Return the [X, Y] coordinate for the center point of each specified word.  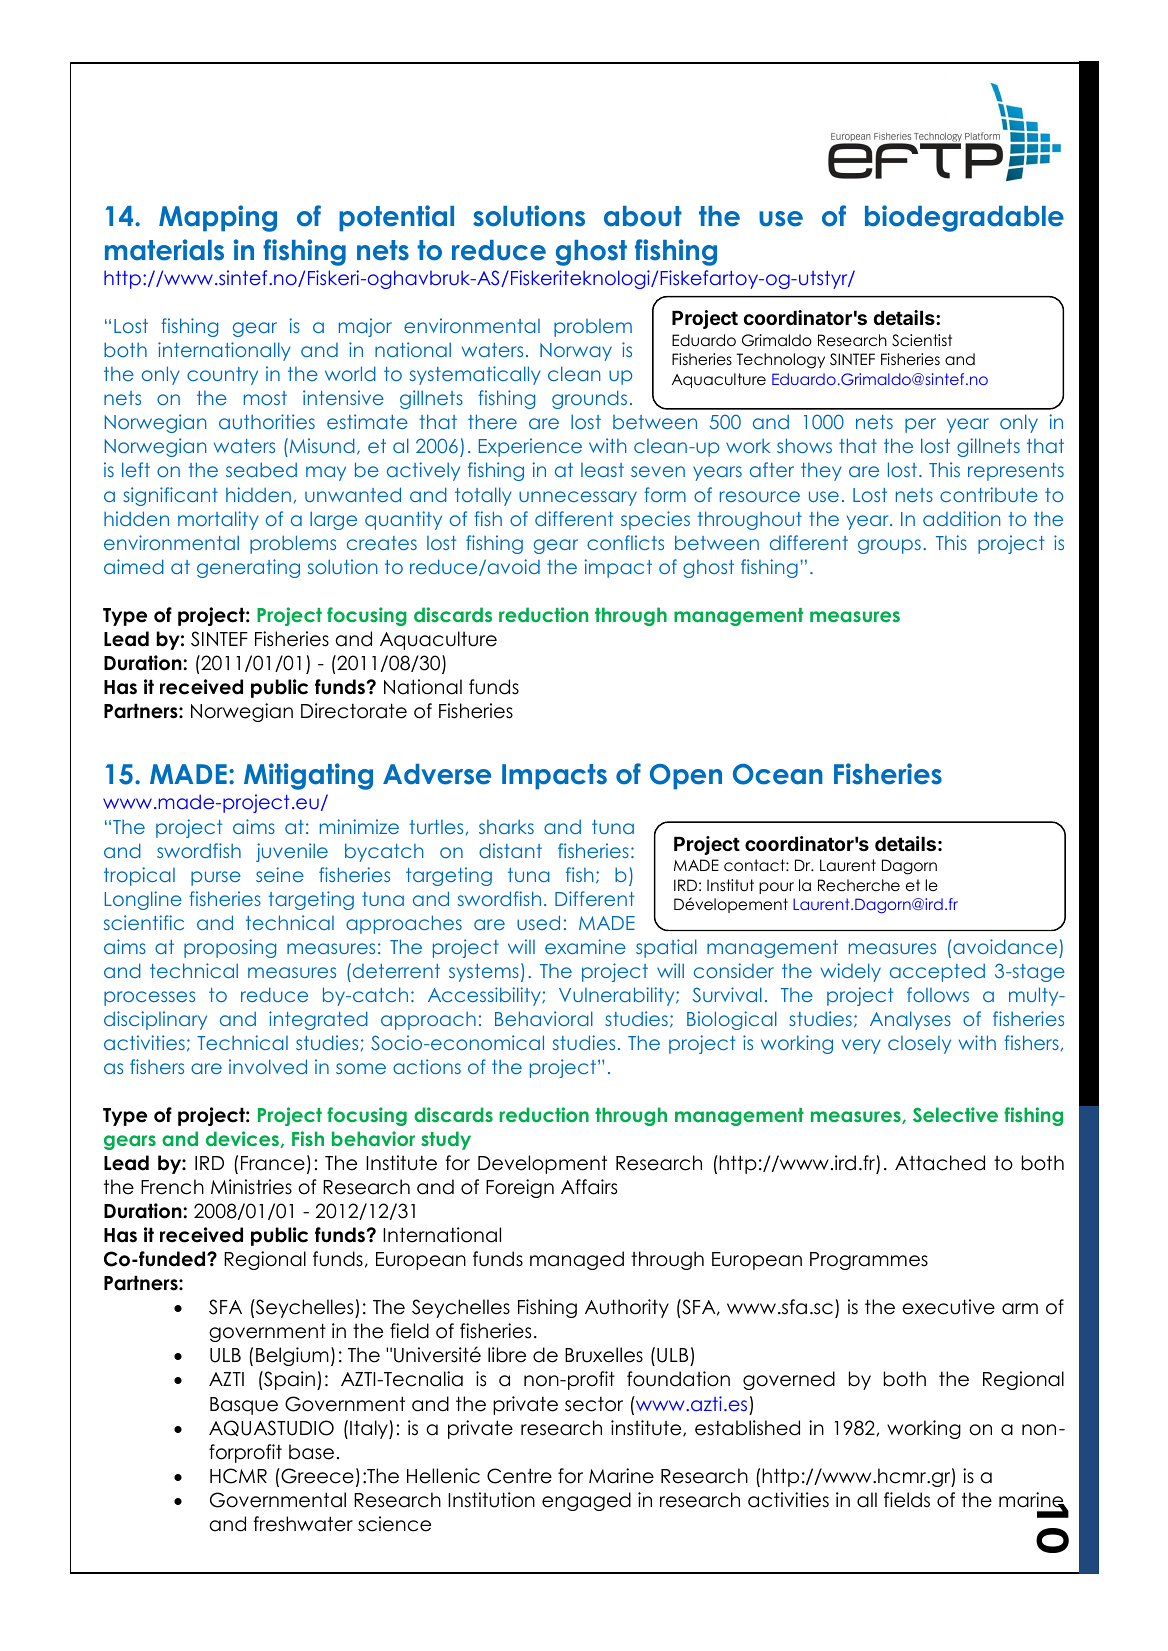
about [643, 216]
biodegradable [964, 218]
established [747, 1428]
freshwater [303, 1524]
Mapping [218, 218]
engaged [586, 1501]
